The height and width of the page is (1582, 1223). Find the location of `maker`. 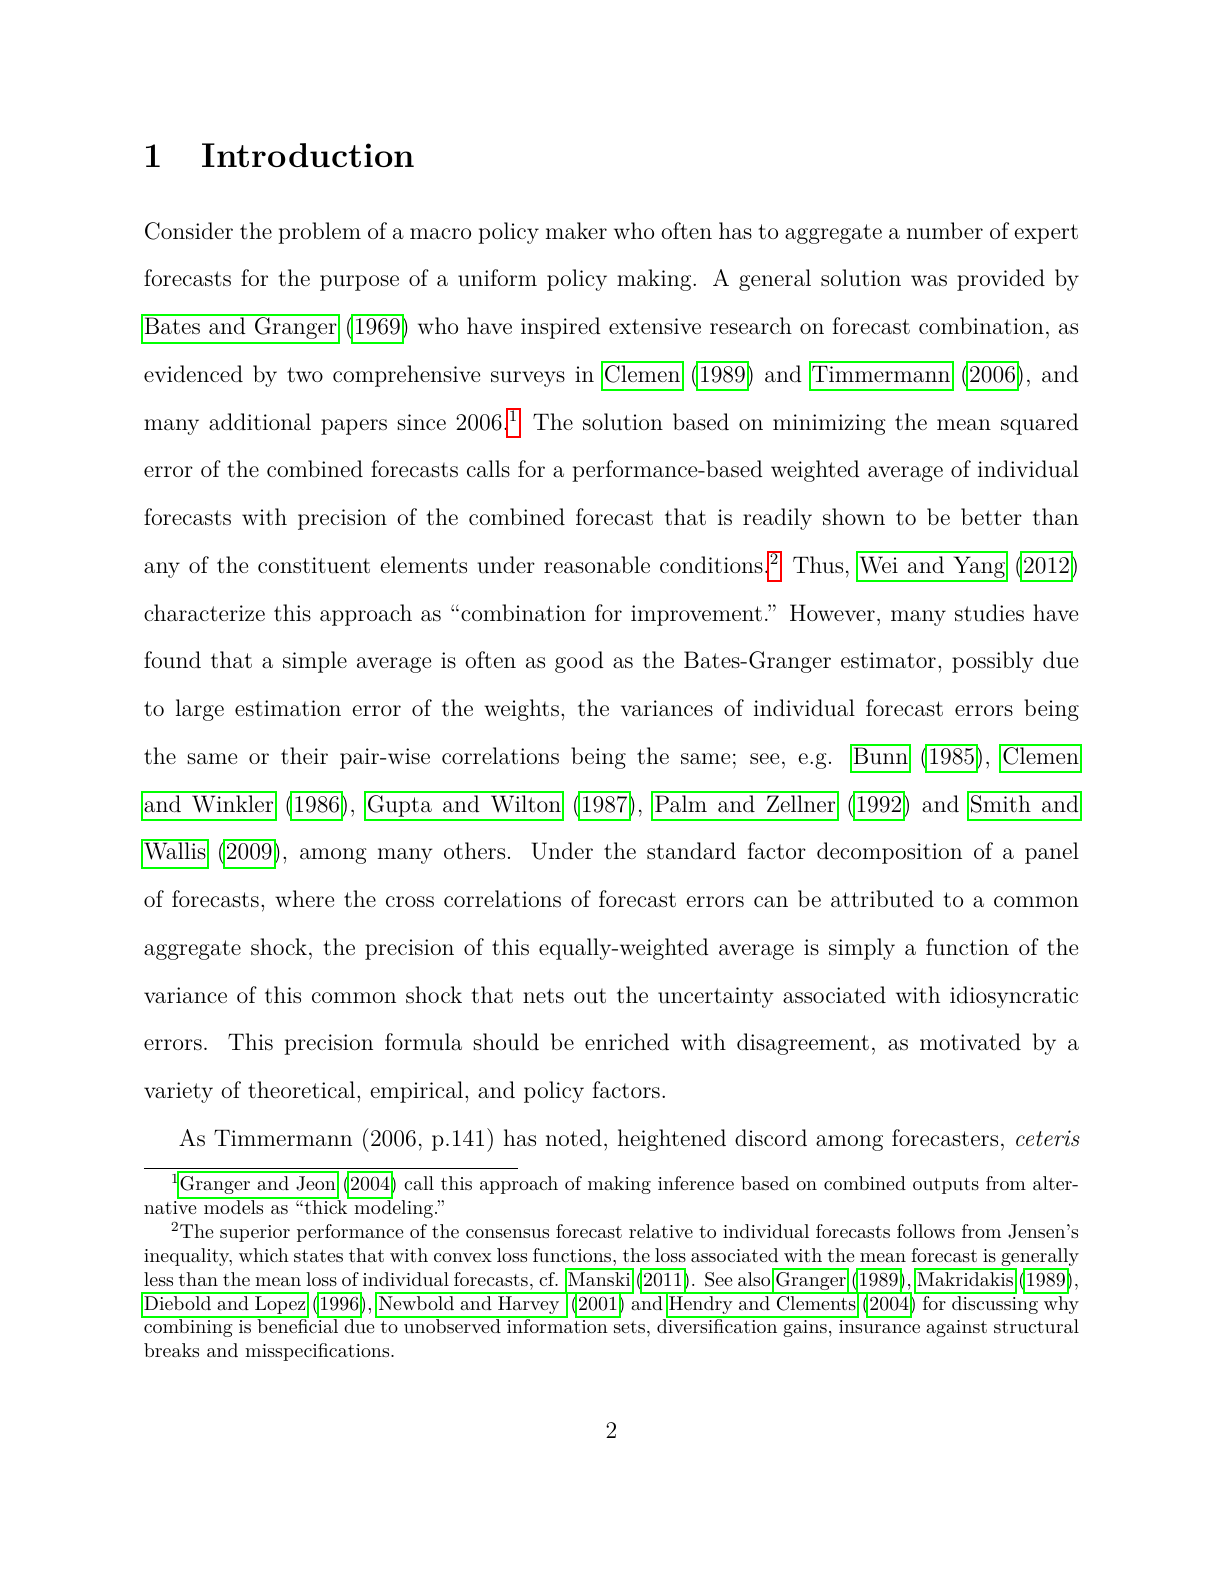

maker is located at coordinates (576, 230).
